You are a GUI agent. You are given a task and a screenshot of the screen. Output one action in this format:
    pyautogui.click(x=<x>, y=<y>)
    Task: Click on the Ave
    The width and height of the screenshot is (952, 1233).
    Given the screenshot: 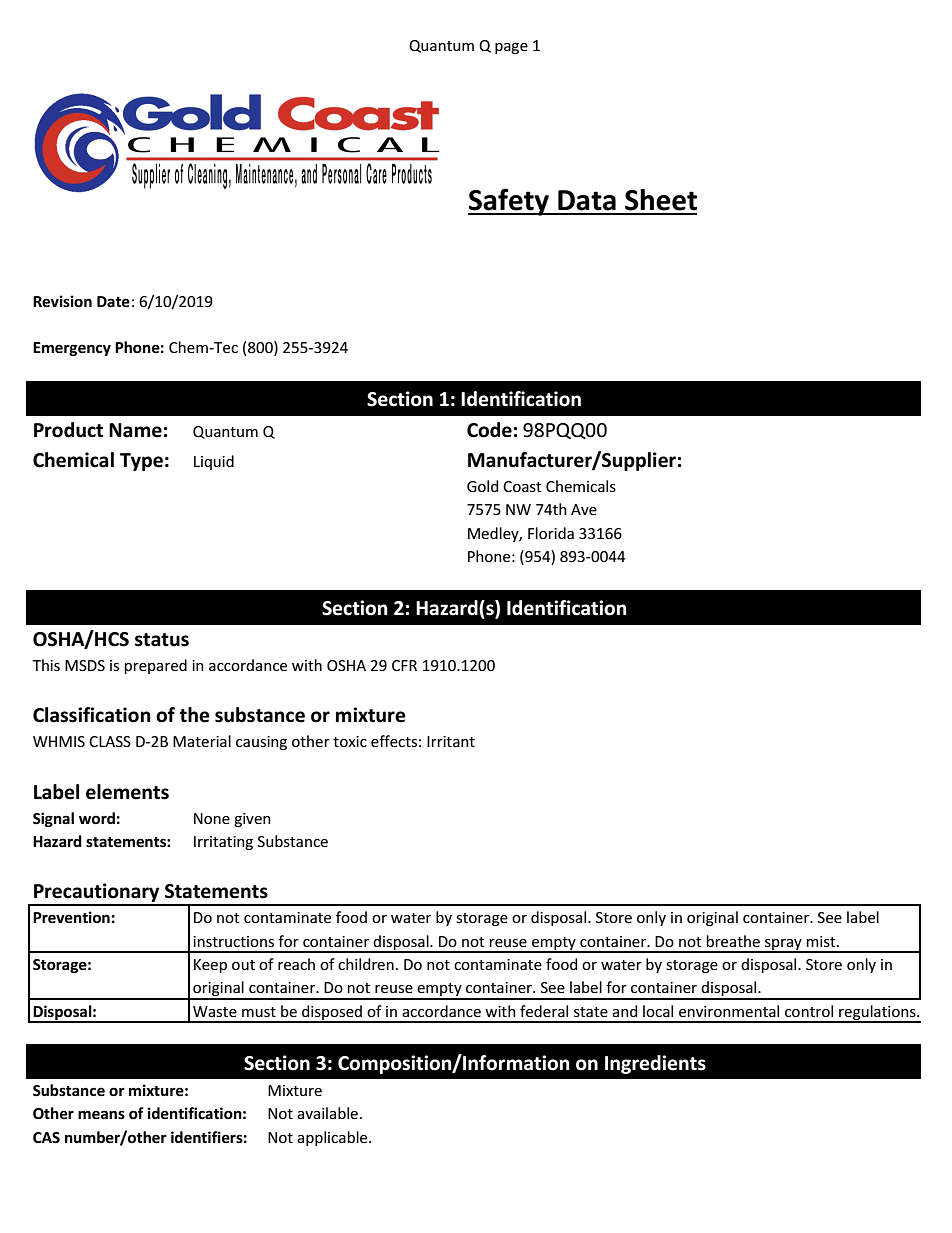 What is the action you would take?
    pyautogui.click(x=584, y=509)
